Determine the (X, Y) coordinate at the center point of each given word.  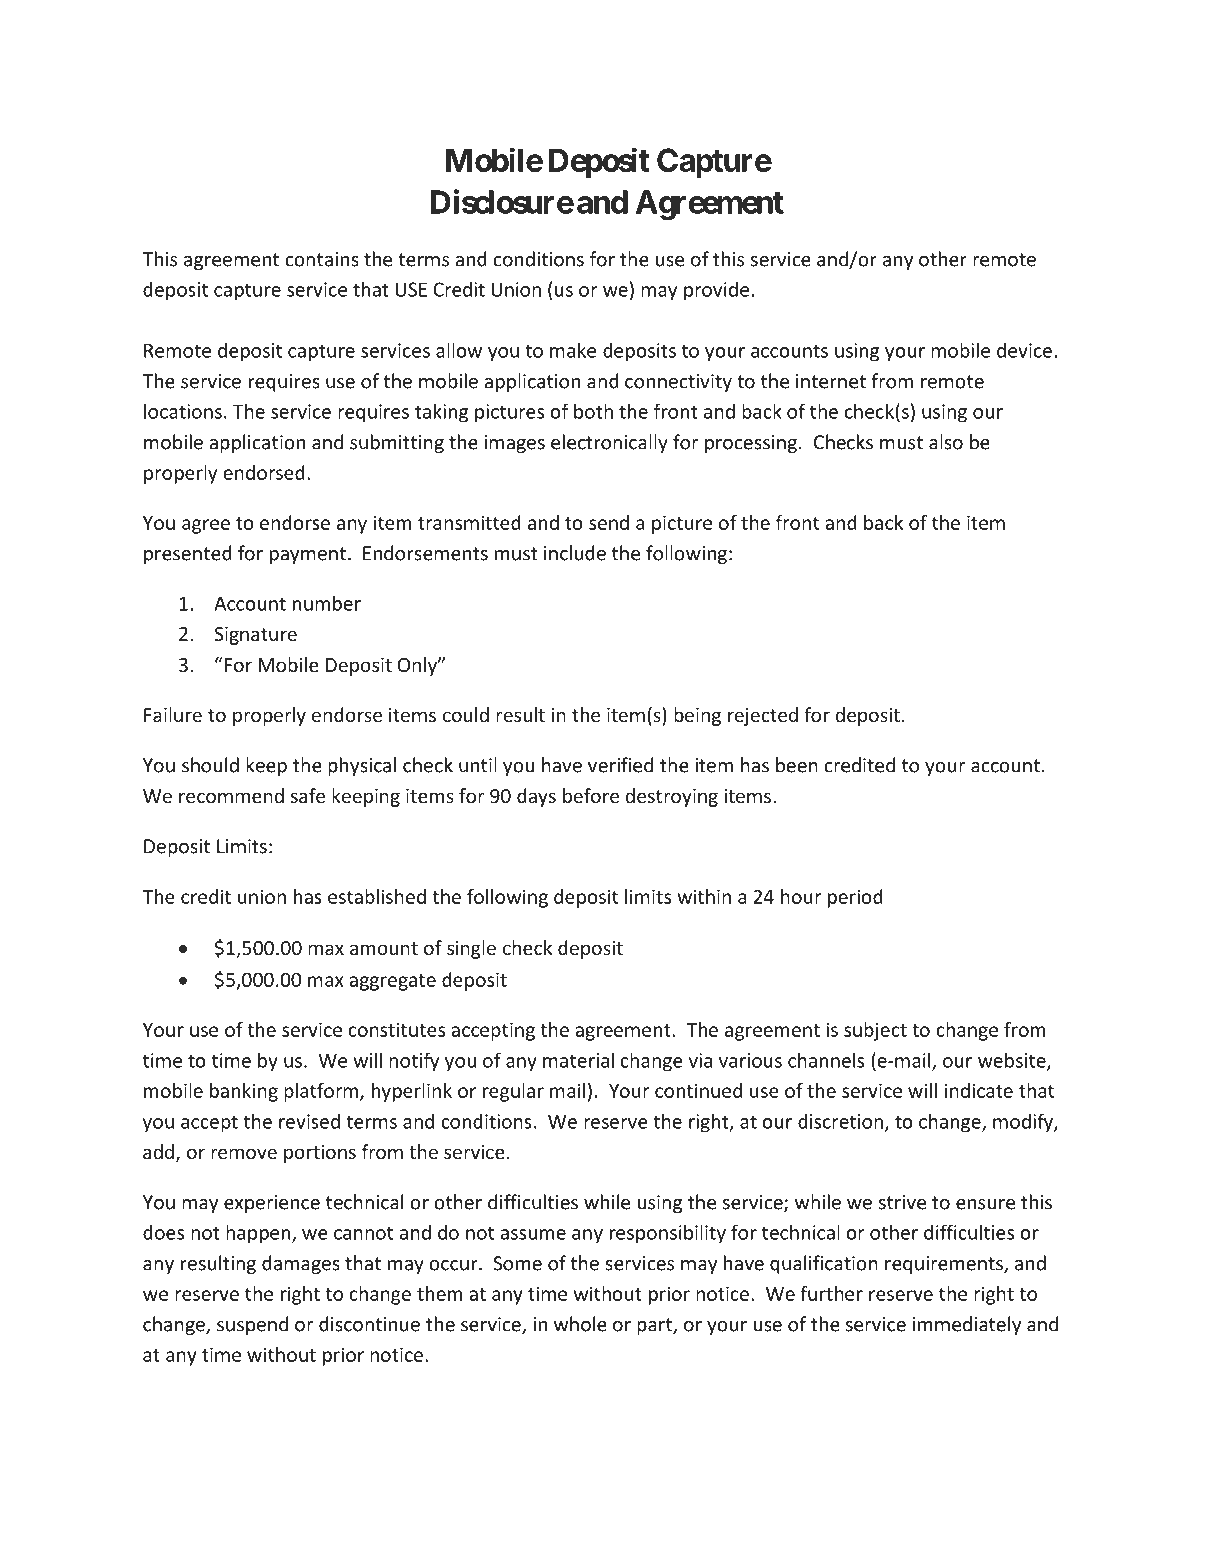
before (591, 795)
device (1024, 350)
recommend (231, 795)
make (573, 350)
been (797, 765)
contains (322, 259)
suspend (252, 1325)
